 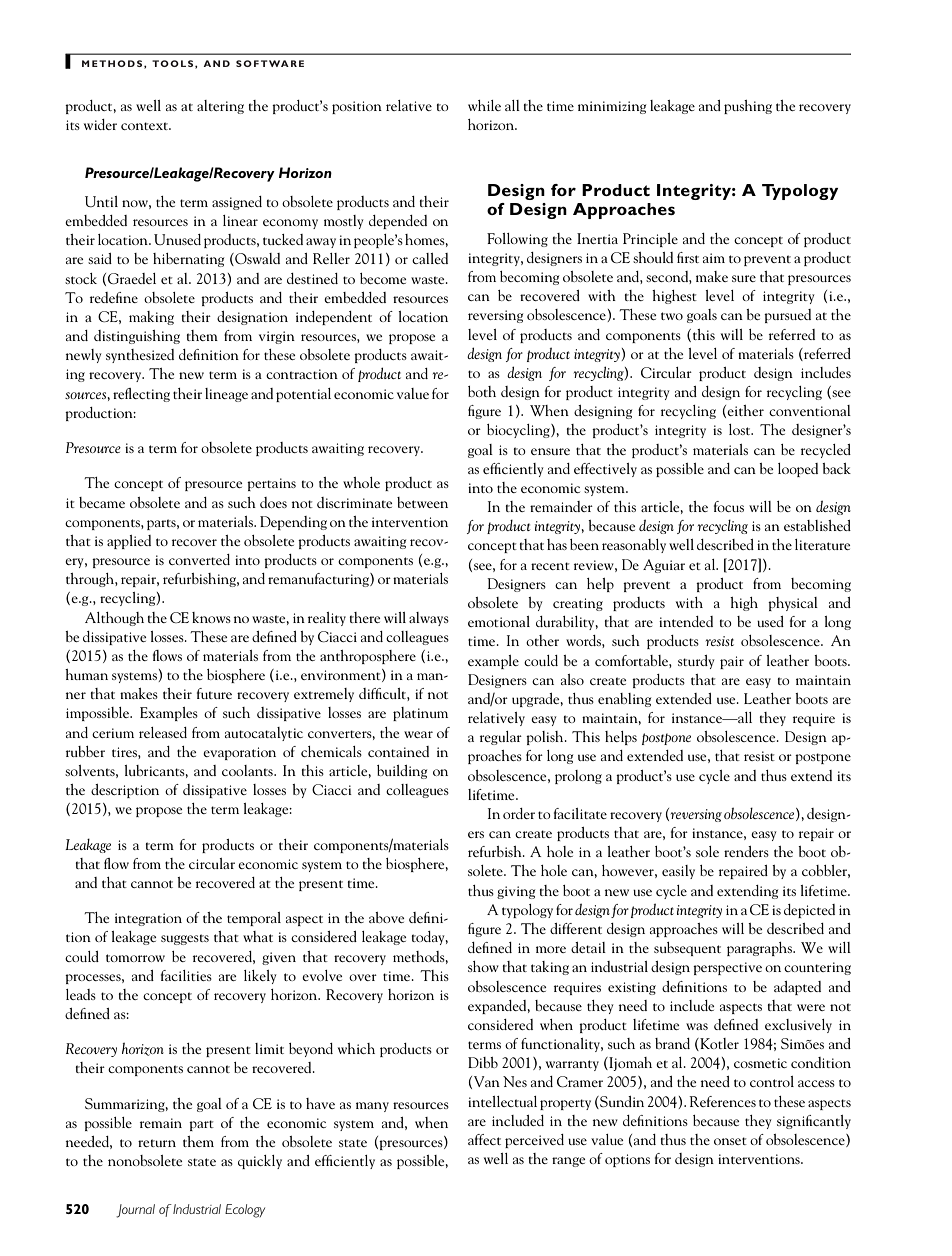 I want to click on renders, so click(x=746, y=851).
